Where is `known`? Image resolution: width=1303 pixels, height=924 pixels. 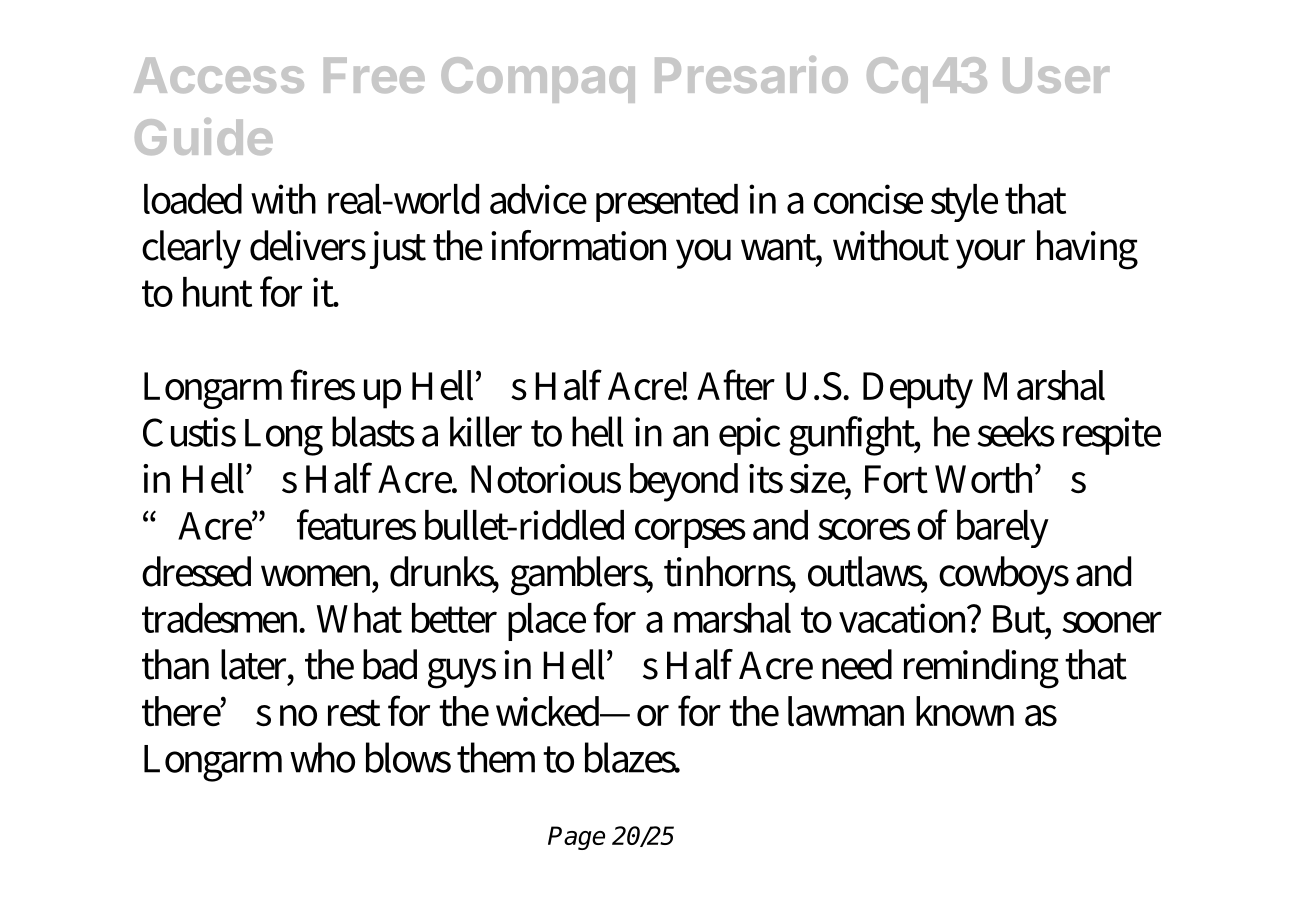
known is located at coordinates (965, 711).
